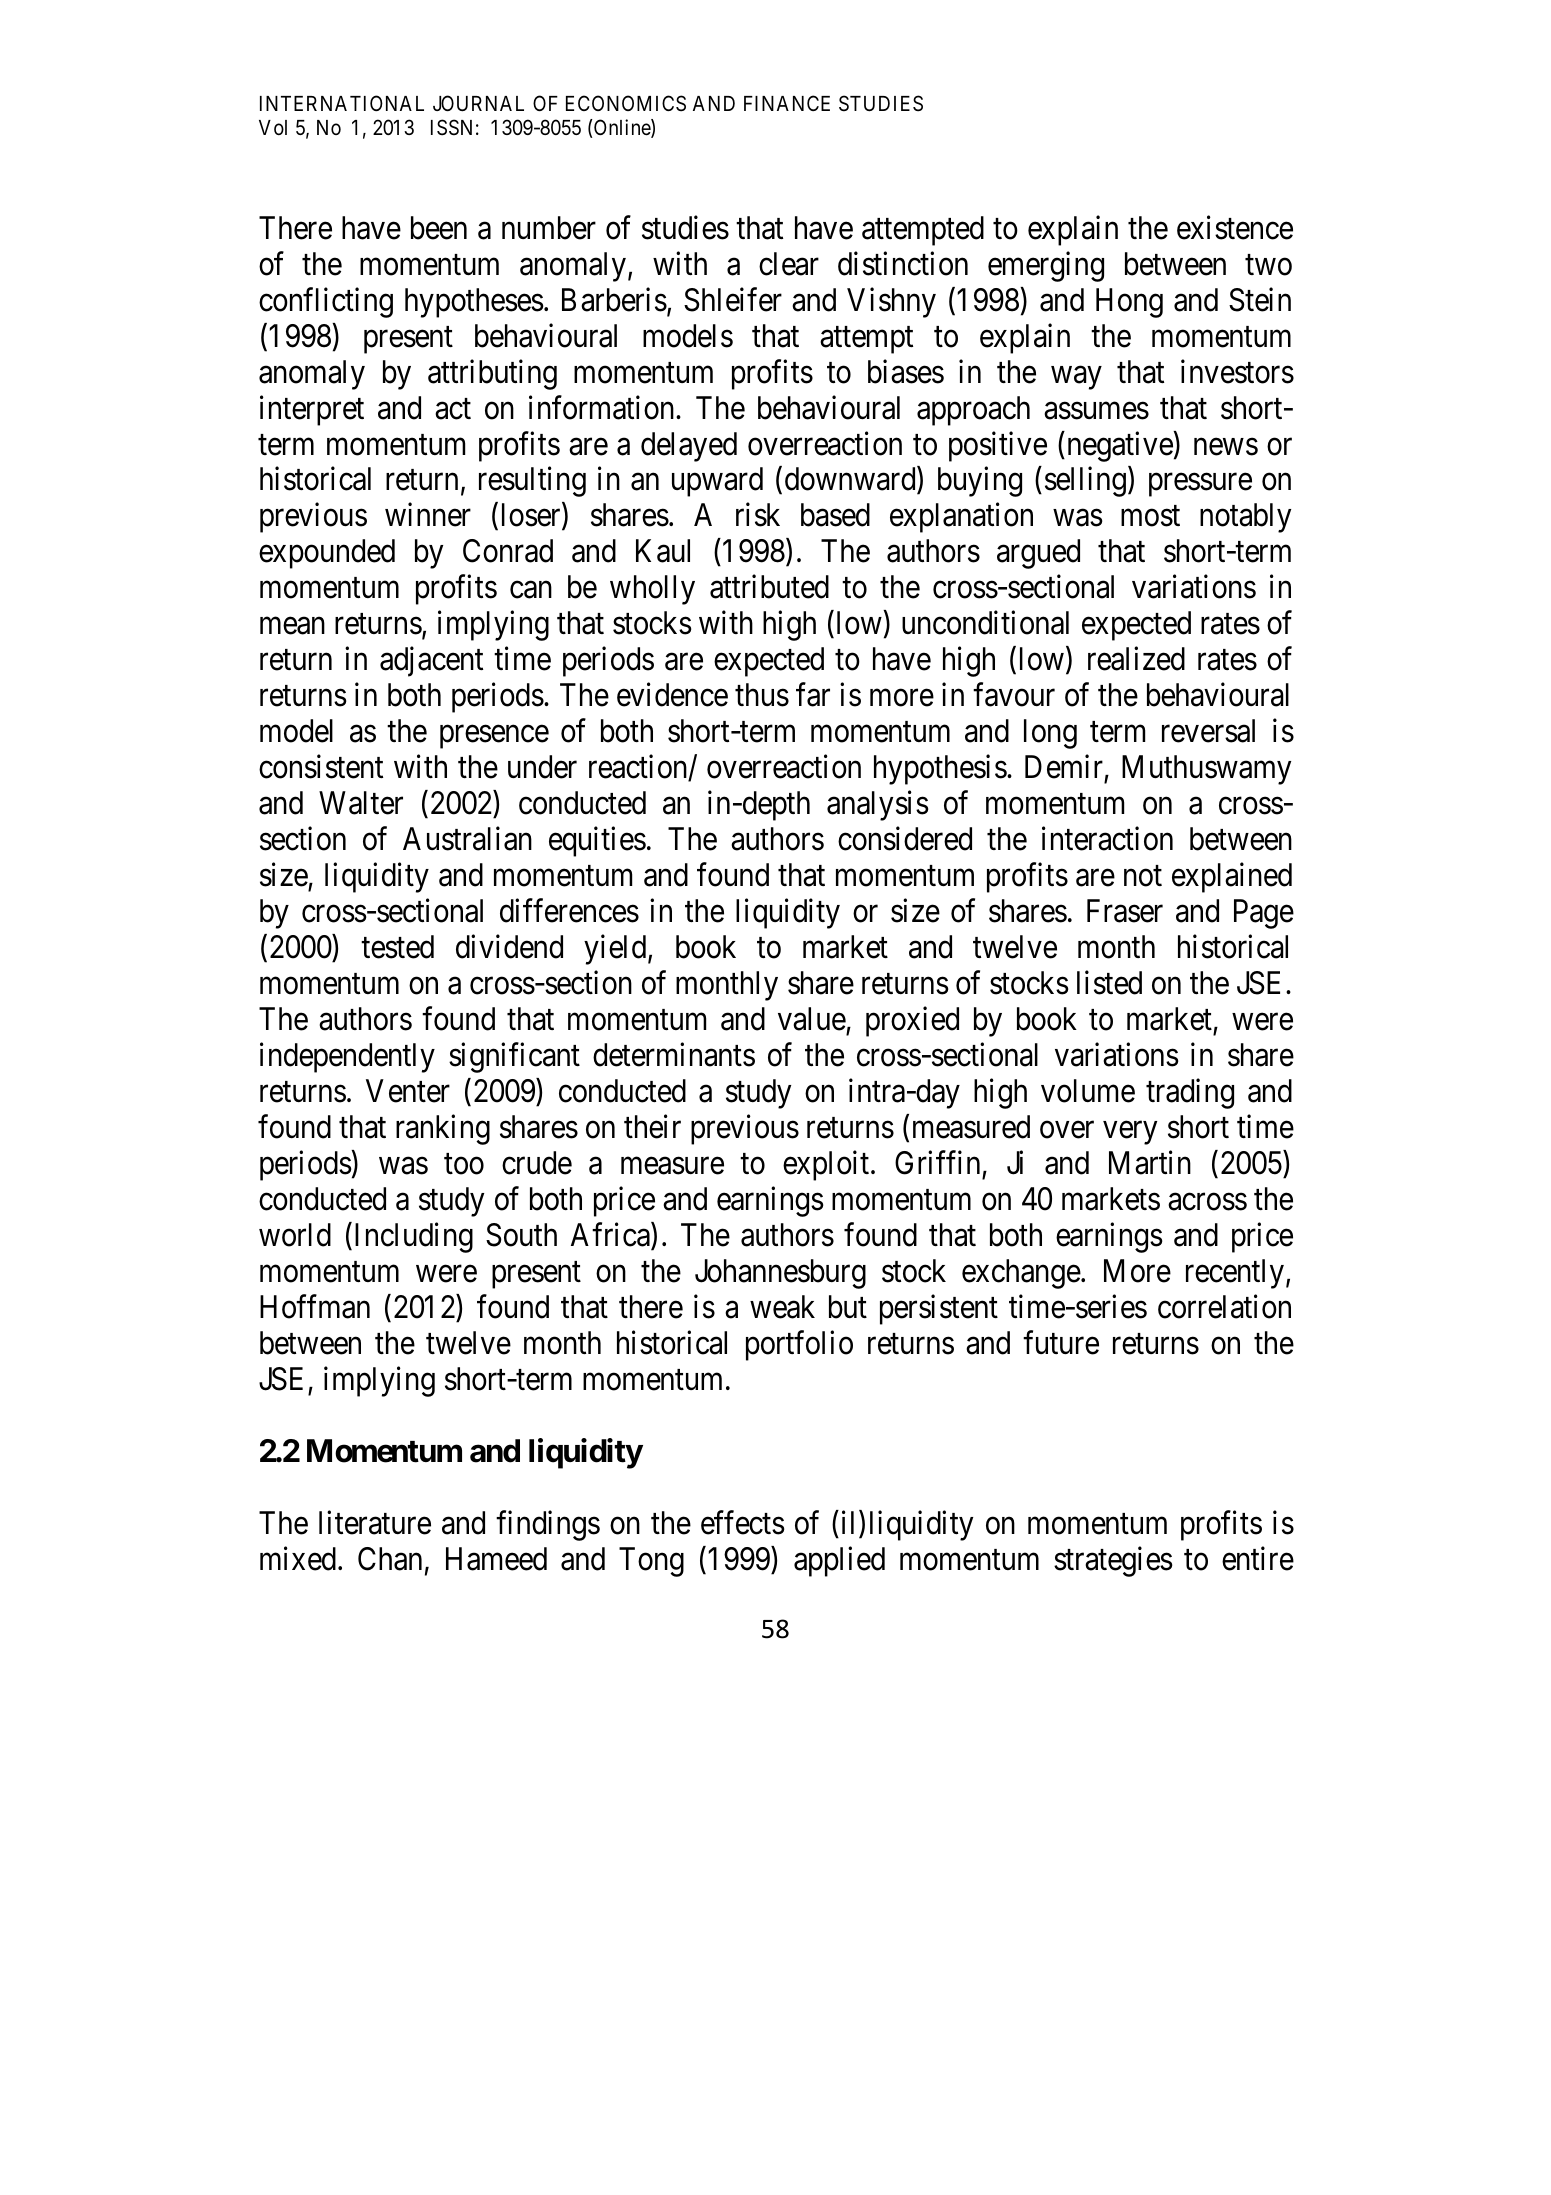 This screenshot has width=1551, height=2195. What do you see at coordinates (787, 103) in the screenshot?
I see `FINANCE` at bounding box center [787, 103].
